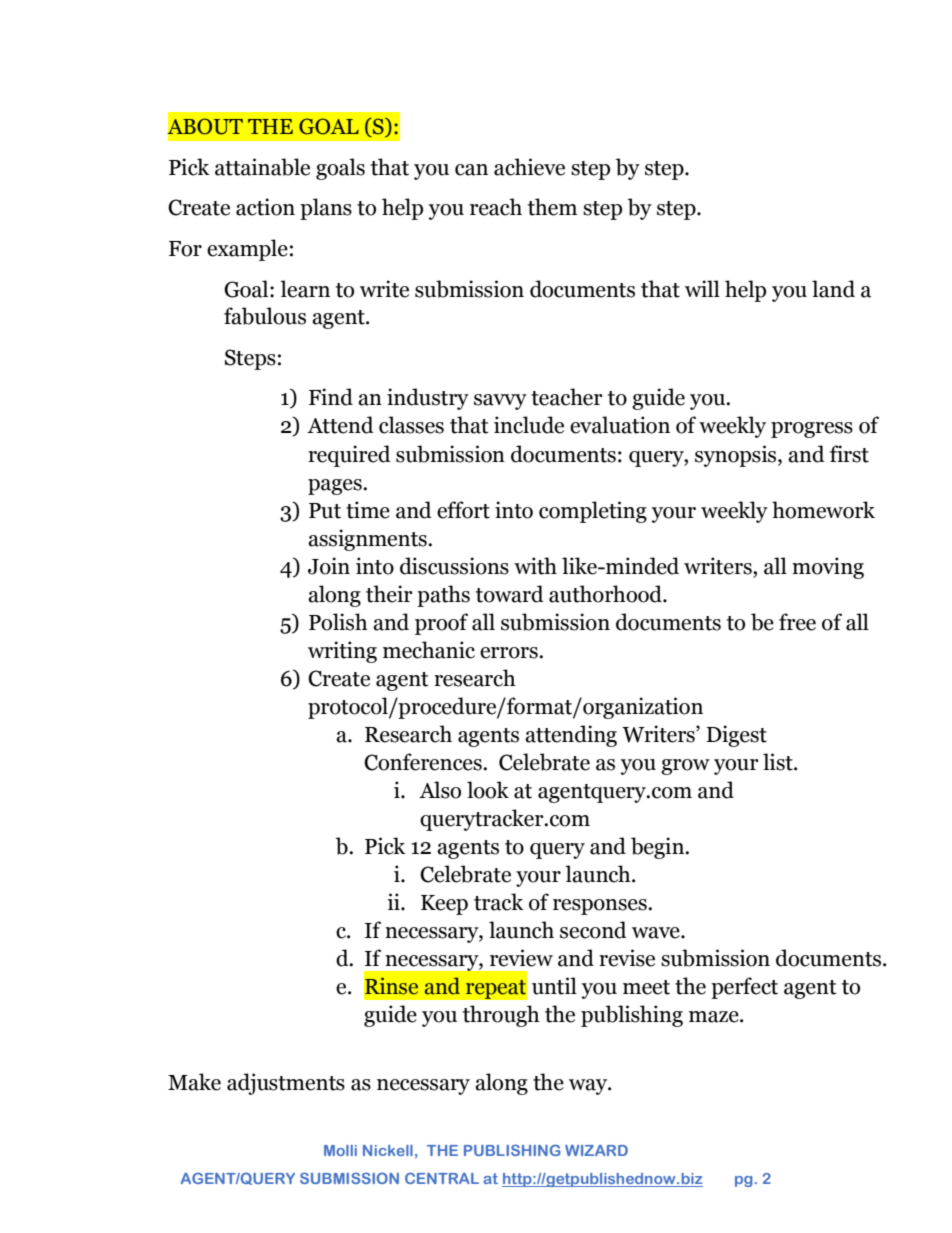 Image resolution: width=952 pixels, height=1233 pixels. I want to click on Put, so click(325, 511).
